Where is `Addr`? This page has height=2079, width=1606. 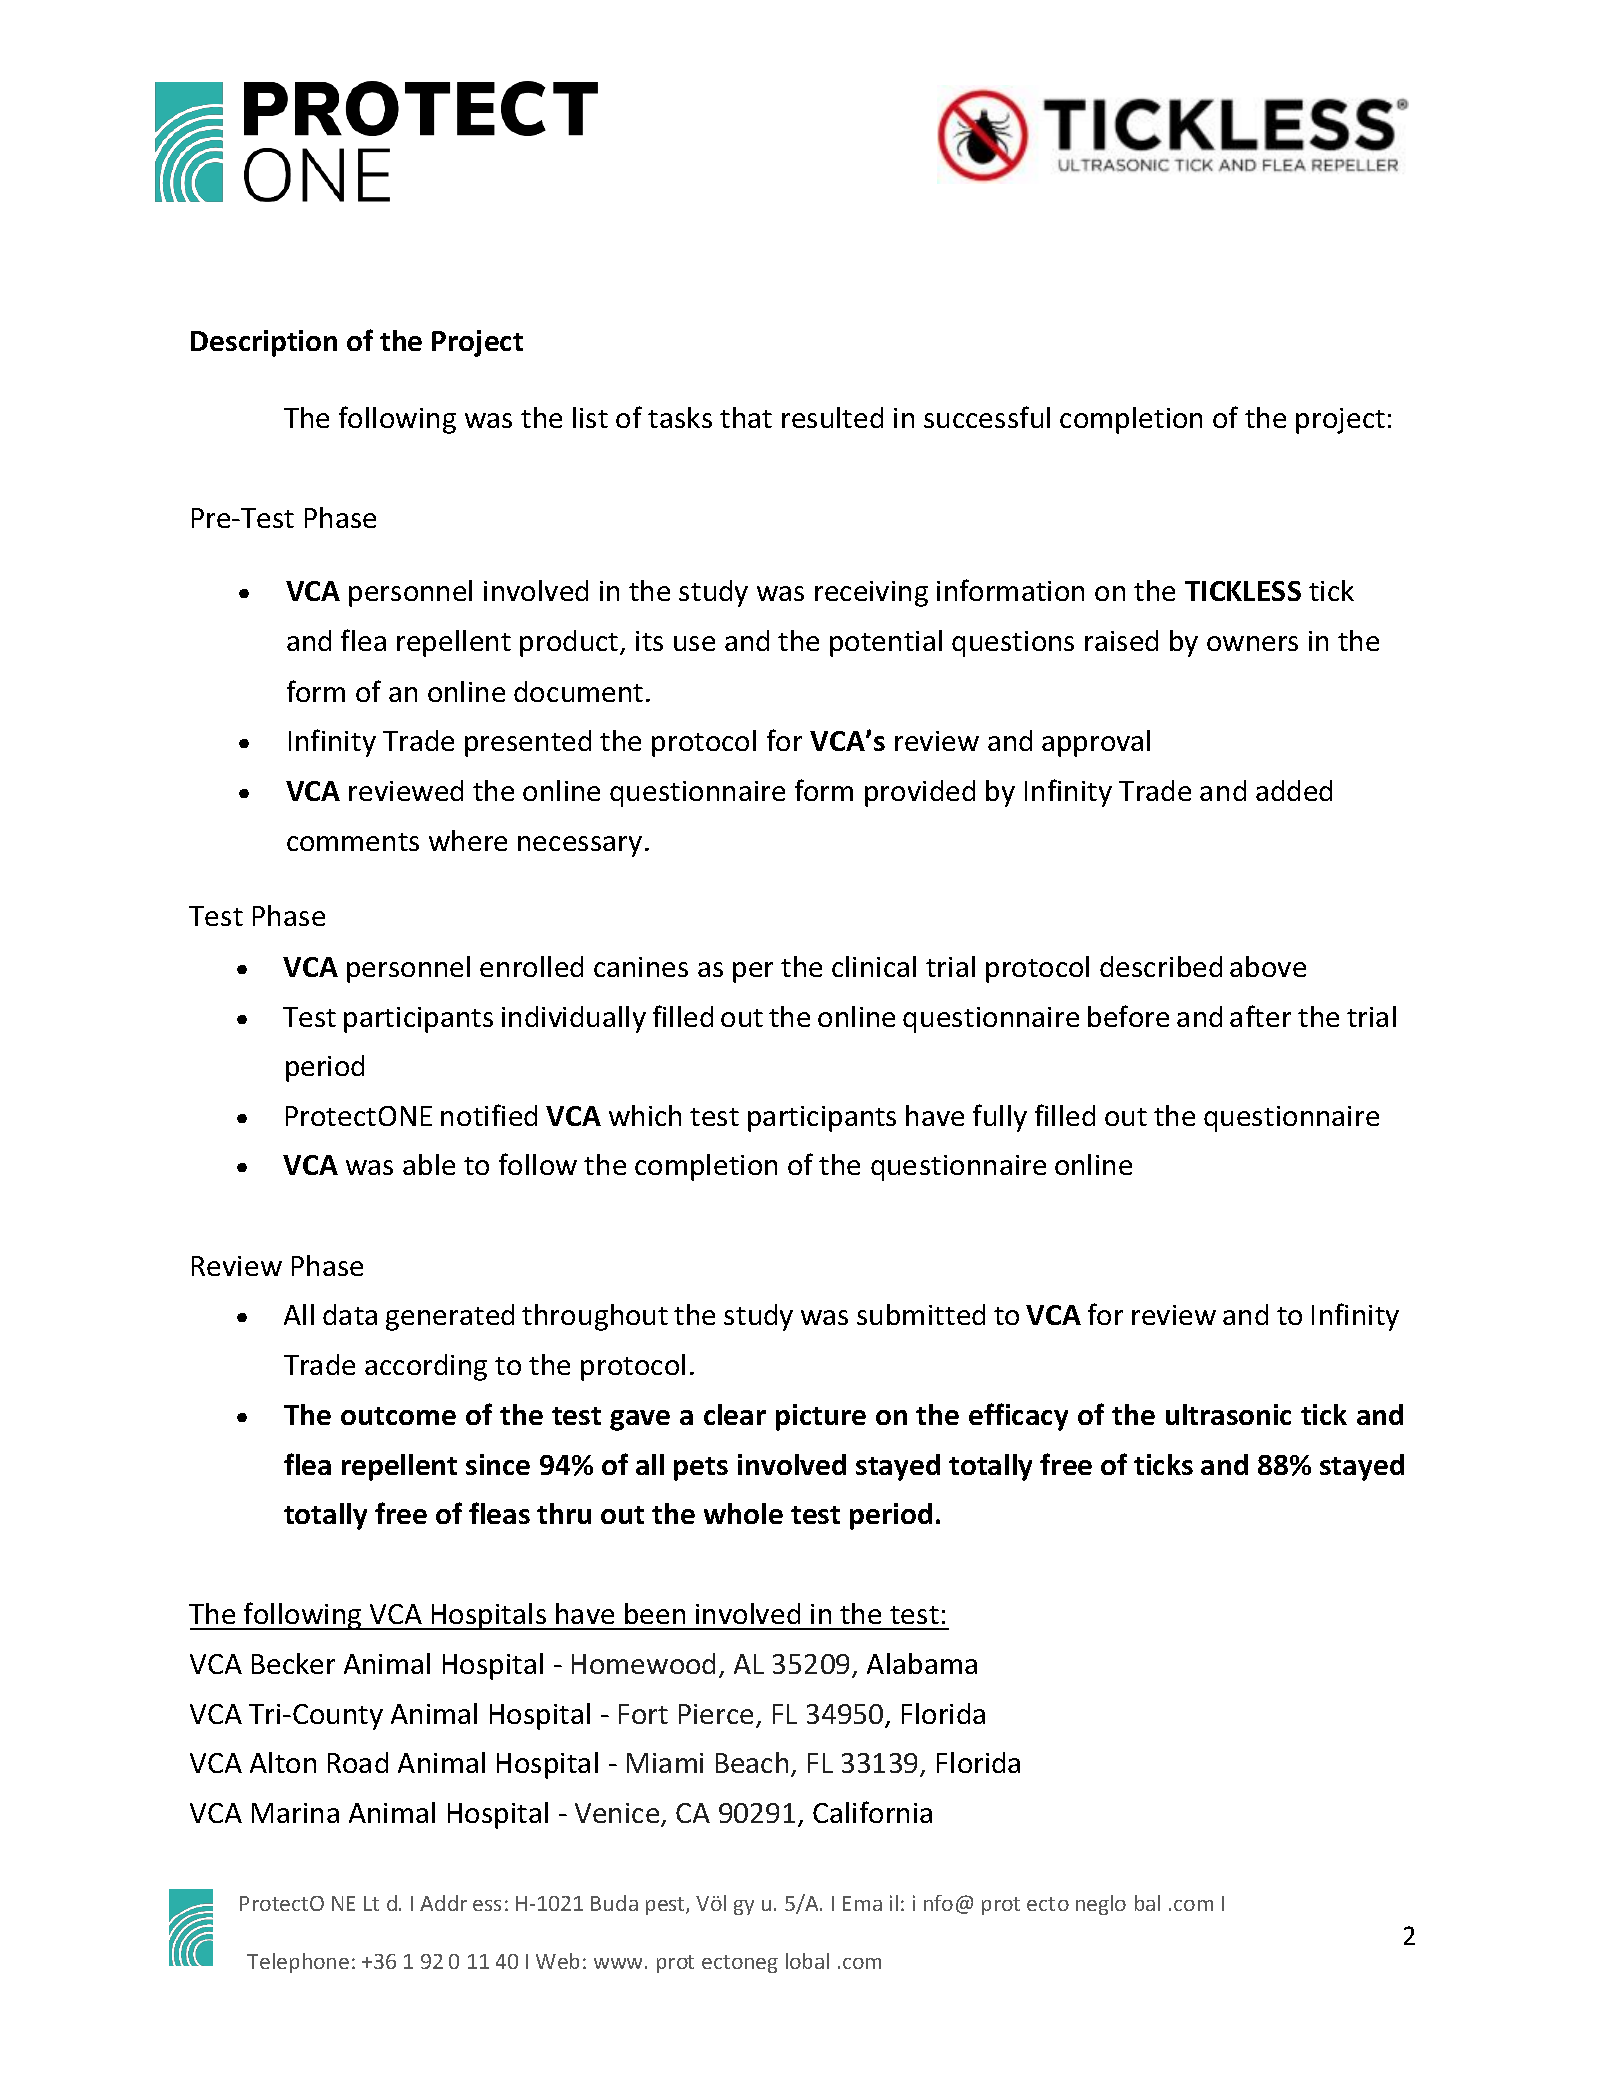
Addr is located at coordinates (443, 1903).
